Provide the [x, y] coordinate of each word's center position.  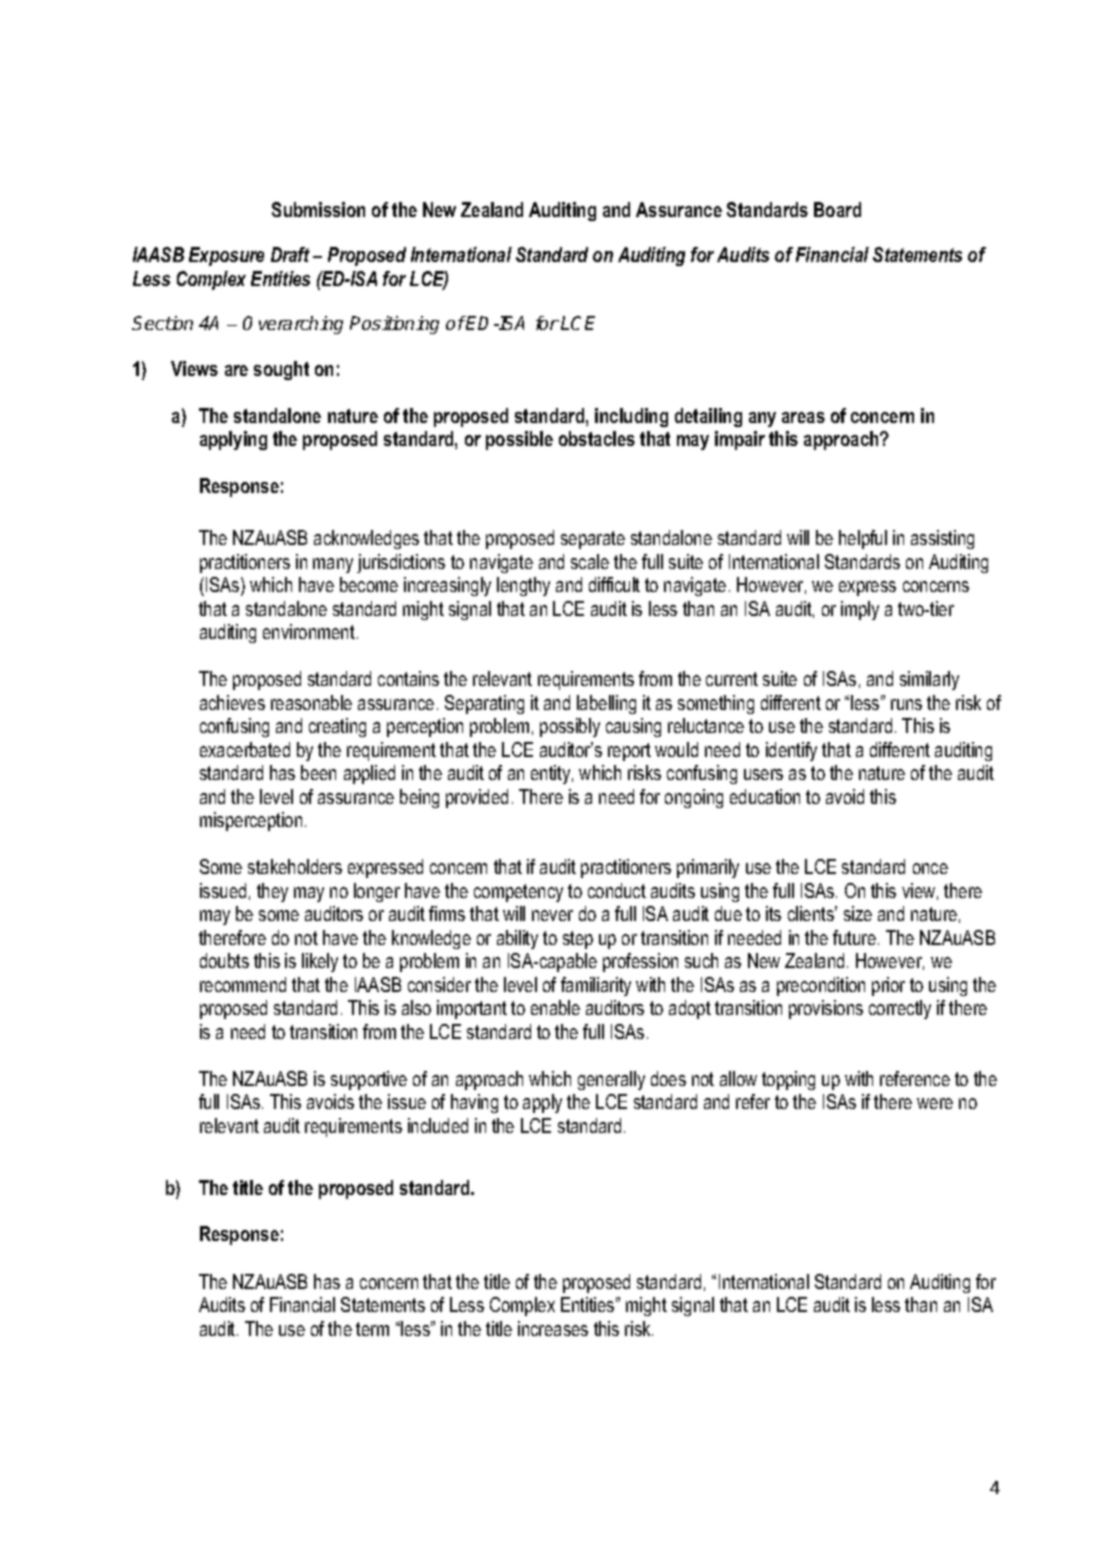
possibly [570, 727]
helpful [863, 539]
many [333, 565]
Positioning [394, 325]
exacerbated [245, 749]
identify [791, 751]
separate [593, 540]
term [372, 1329]
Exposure [226, 256]
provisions [826, 1009]
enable [555, 1007]
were [935, 1103]
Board [837, 209]
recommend [243, 984]
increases [553, 1328]
